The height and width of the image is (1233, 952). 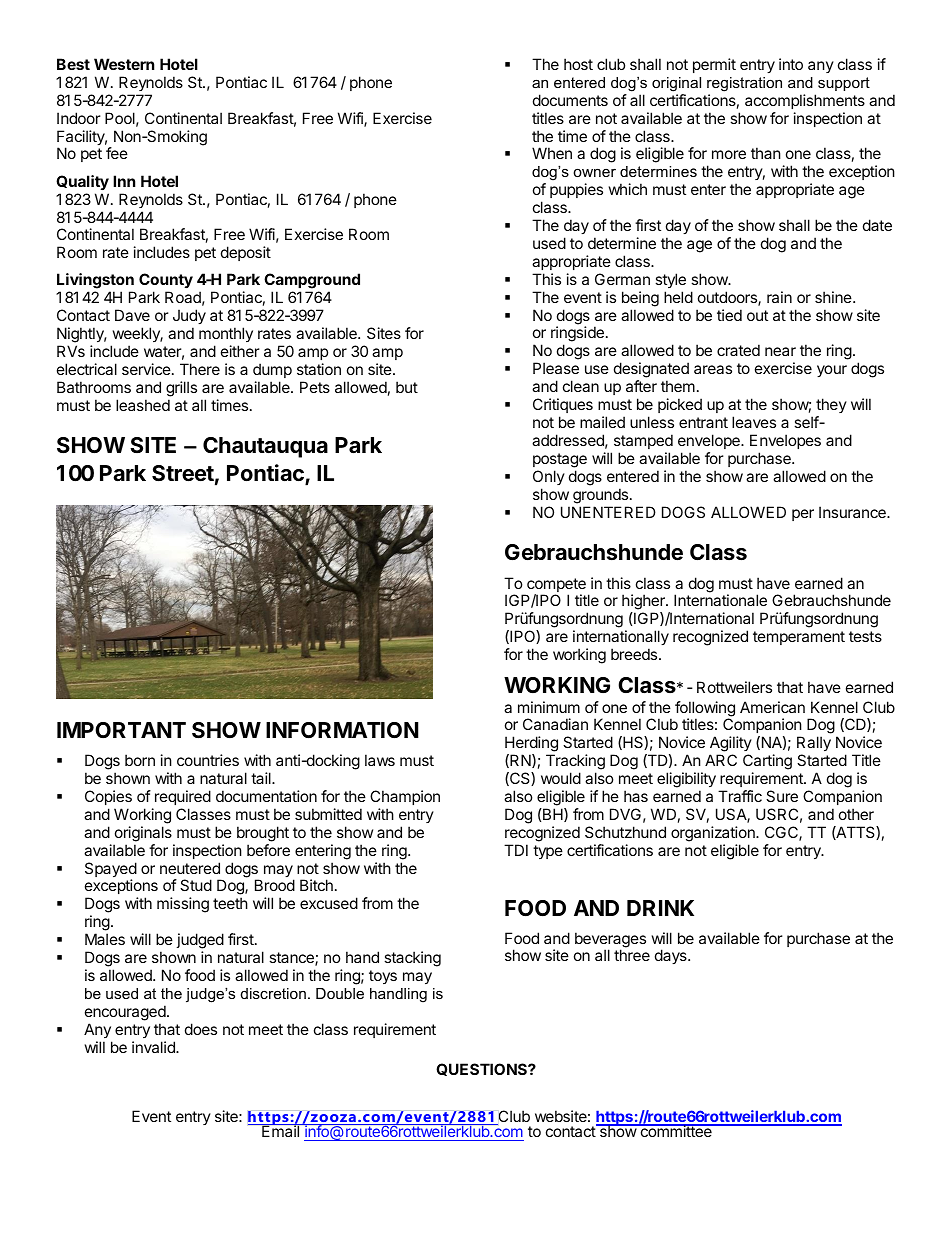 What do you see at coordinates (154, 1047) in the image?
I see `invalid` at bounding box center [154, 1047].
